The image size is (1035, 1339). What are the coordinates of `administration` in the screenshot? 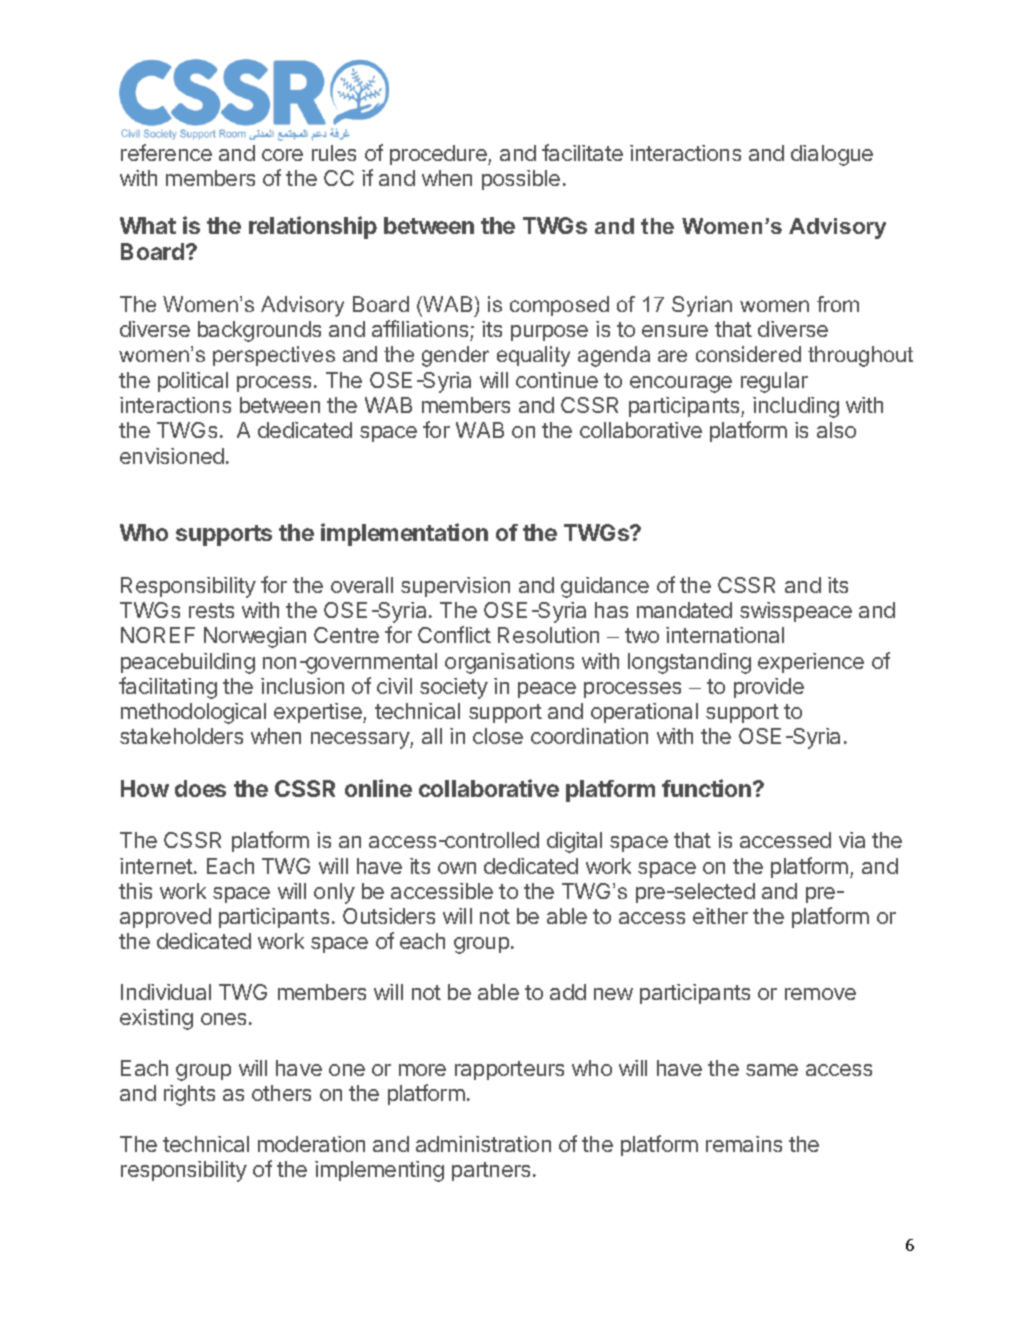 It's located at (483, 1144).
